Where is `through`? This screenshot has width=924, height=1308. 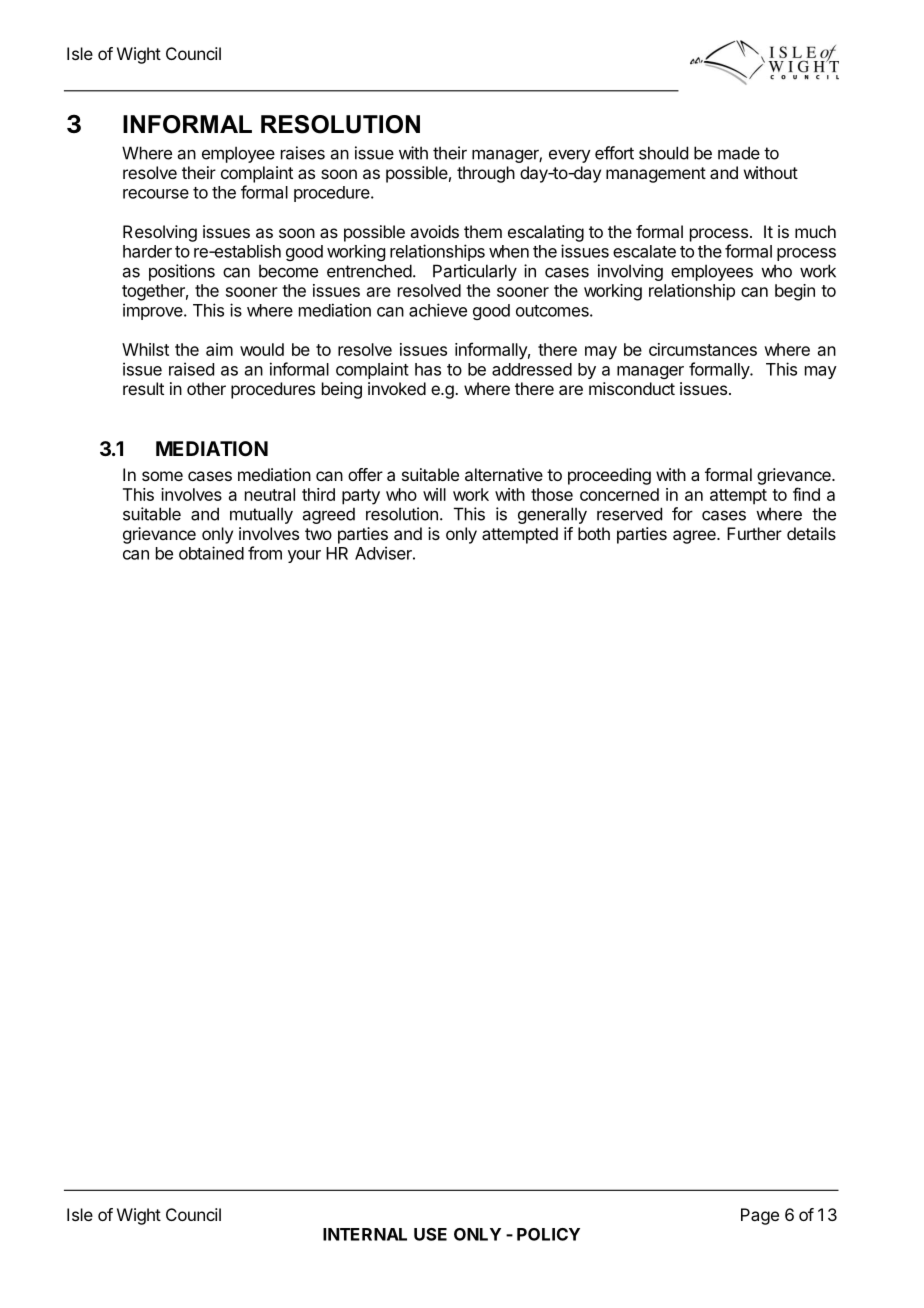
through is located at coordinates (486, 174).
